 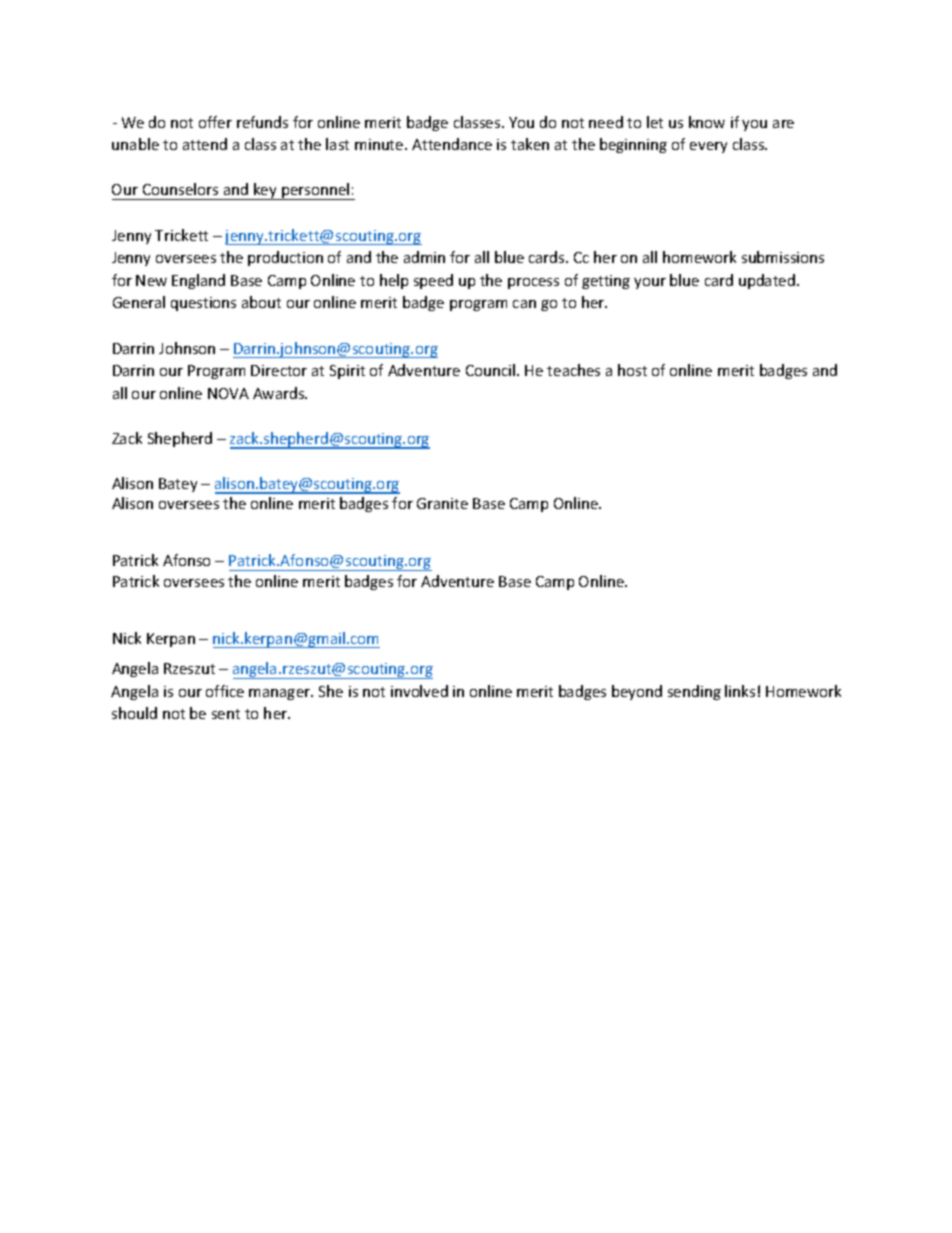 What do you see at coordinates (492, 370) in the page?
I see `Council` at bounding box center [492, 370].
